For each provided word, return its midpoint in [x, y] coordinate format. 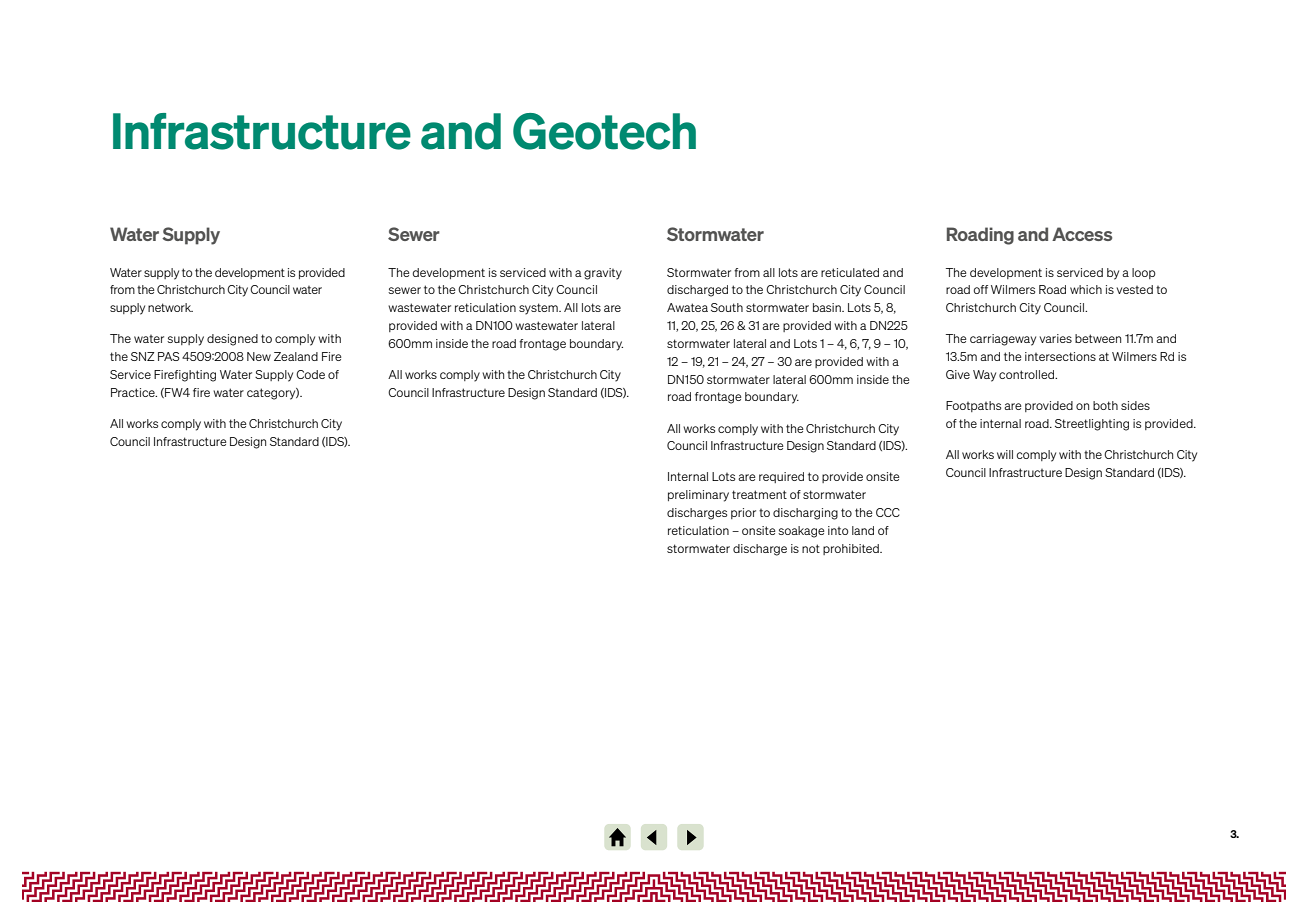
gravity [603, 274]
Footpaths [973, 406]
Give [958, 374]
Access [1082, 234]
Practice [134, 392]
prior [743, 513]
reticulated [850, 272]
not [811, 548]
